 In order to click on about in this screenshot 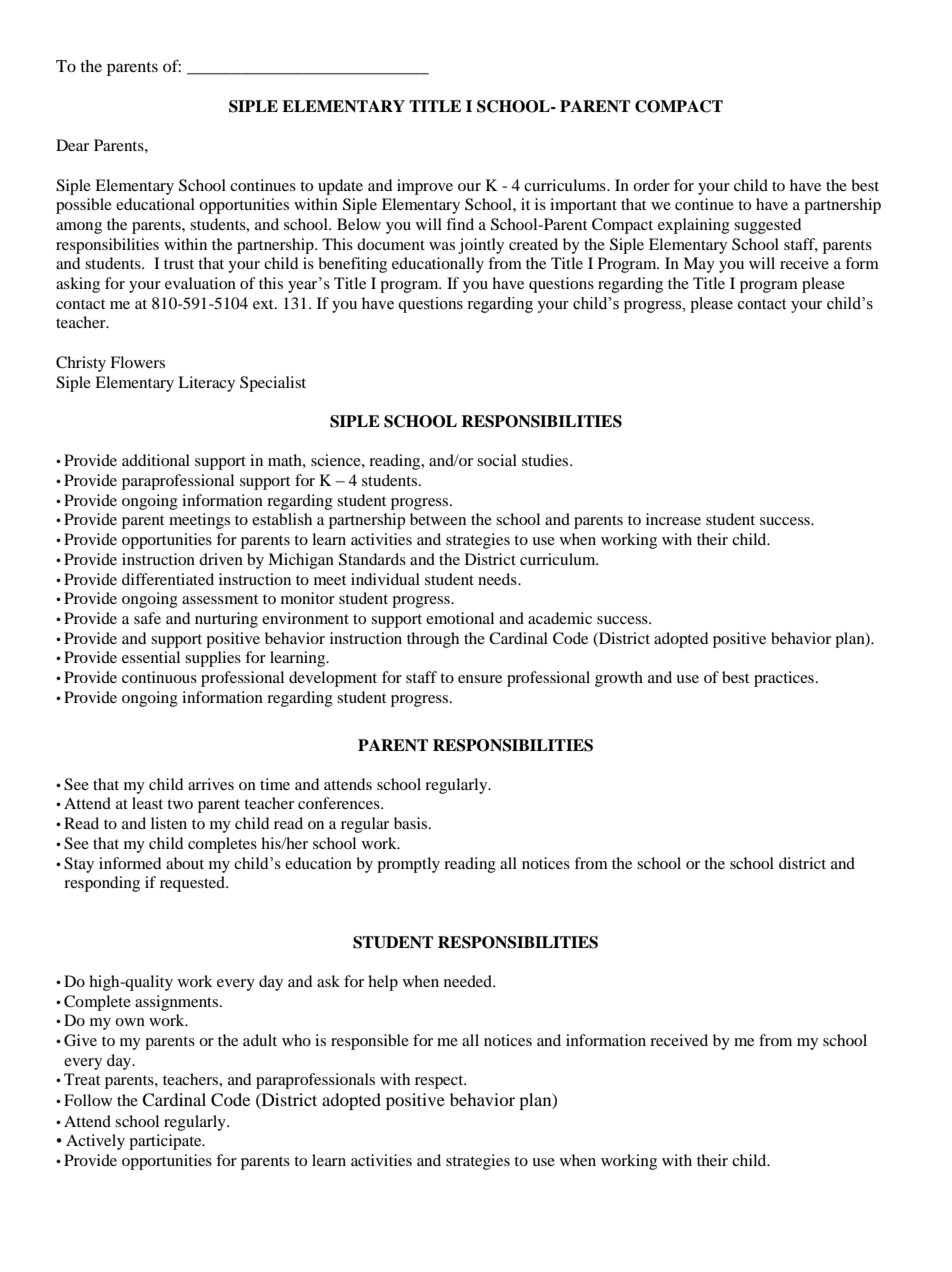, I will do `click(185, 863)`.
